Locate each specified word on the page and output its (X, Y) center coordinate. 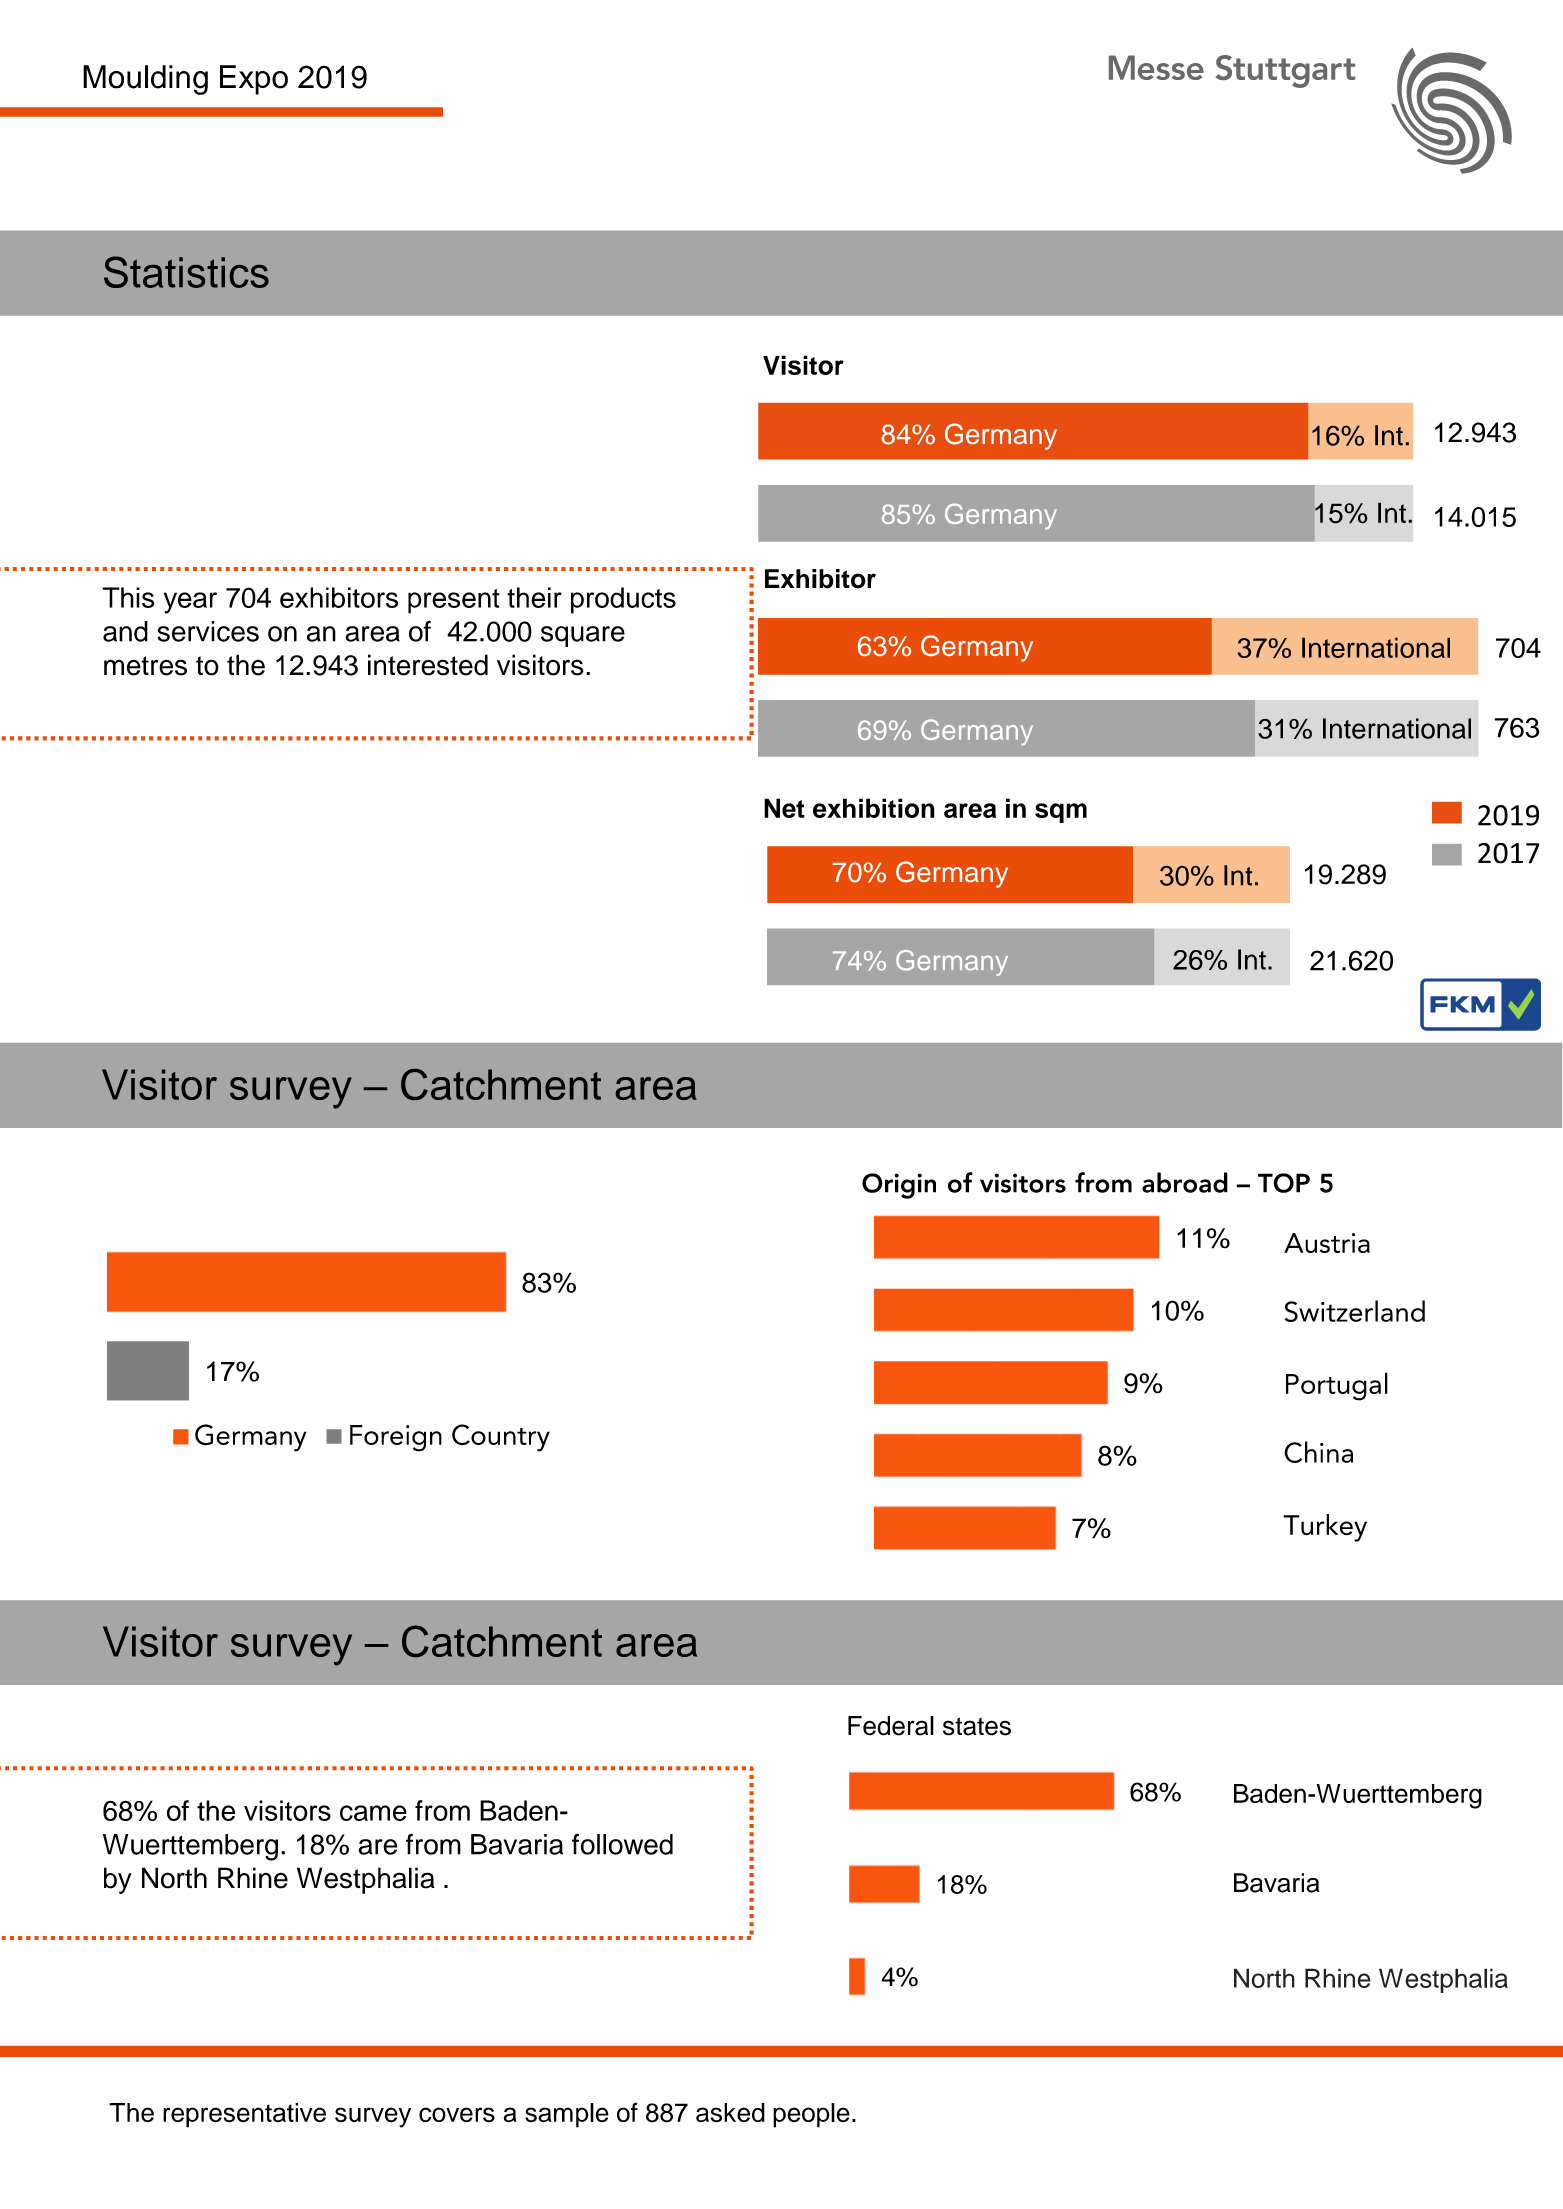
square (583, 636)
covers (457, 2115)
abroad (1185, 1182)
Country (501, 1438)
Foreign (396, 1438)
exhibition (874, 808)
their (534, 597)
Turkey (1325, 1528)
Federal (891, 1726)
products (623, 600)
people (811, 2115)
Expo (254, 80)
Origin (899, 1186)
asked (730, 2113)
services (208, 631)
